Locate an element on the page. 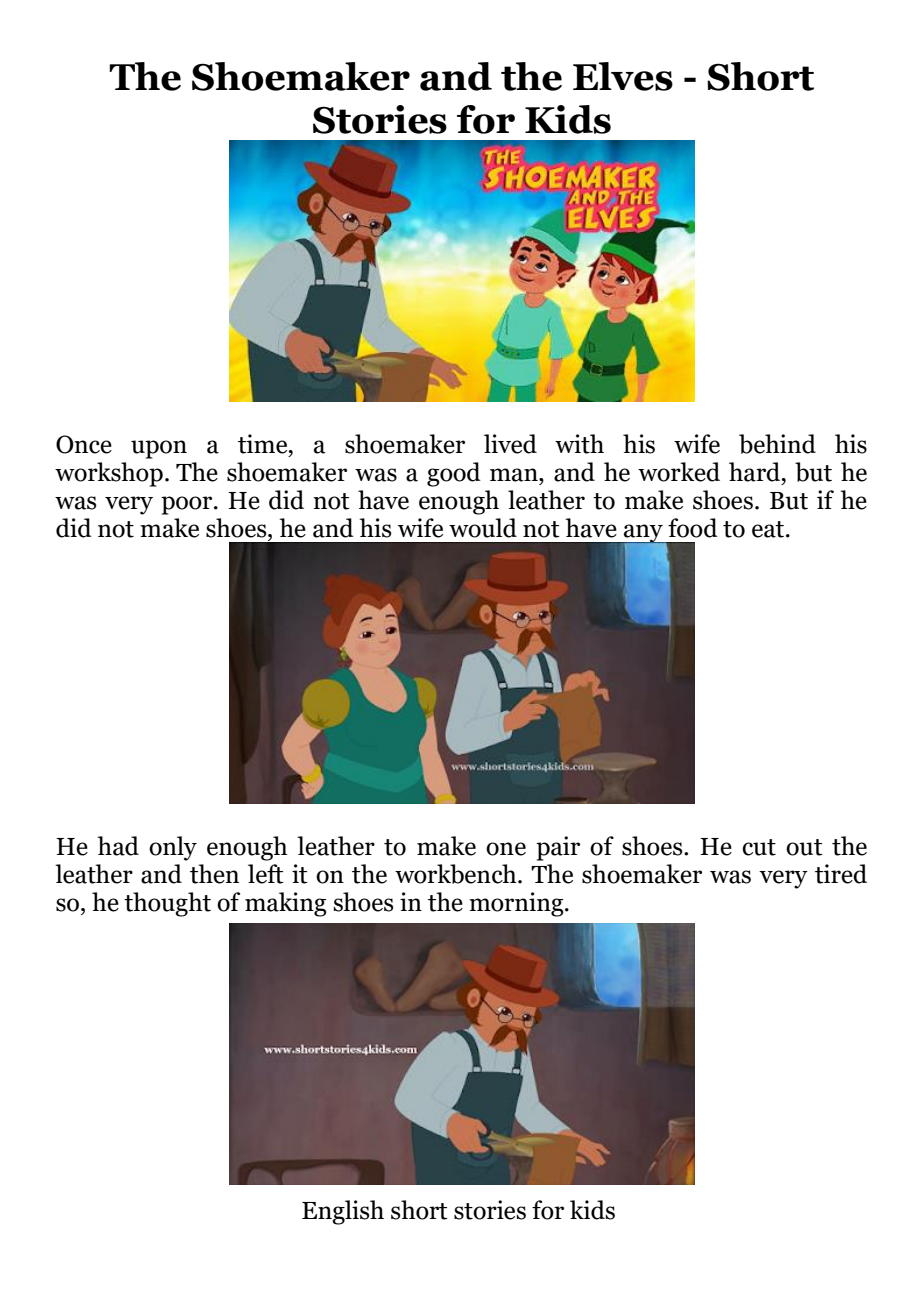 The width and height of the image is (924, 1308). only is located at coordinates (173, 848).
